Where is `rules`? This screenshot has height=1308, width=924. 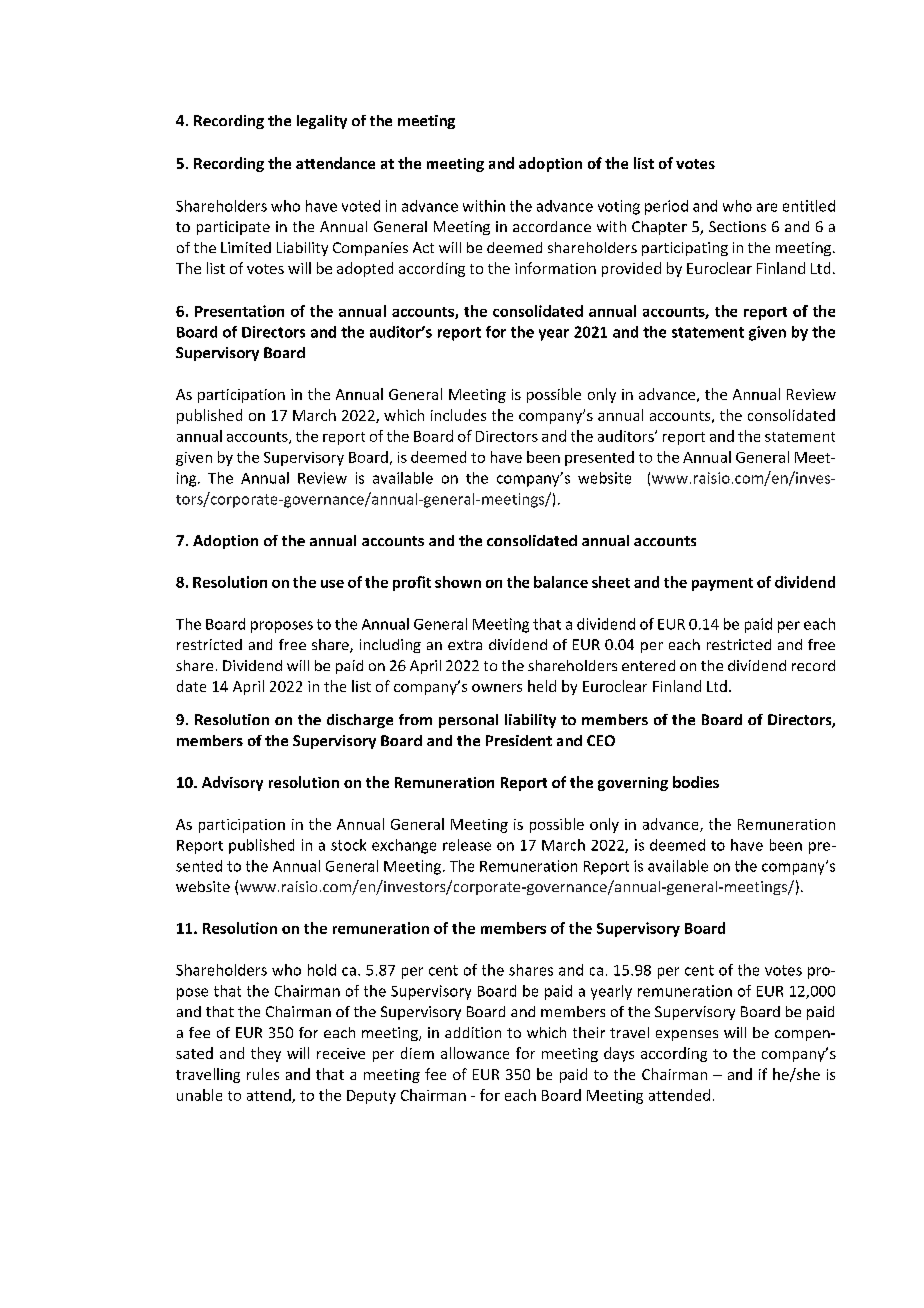 rules is located at coordinates (263, 1074).
